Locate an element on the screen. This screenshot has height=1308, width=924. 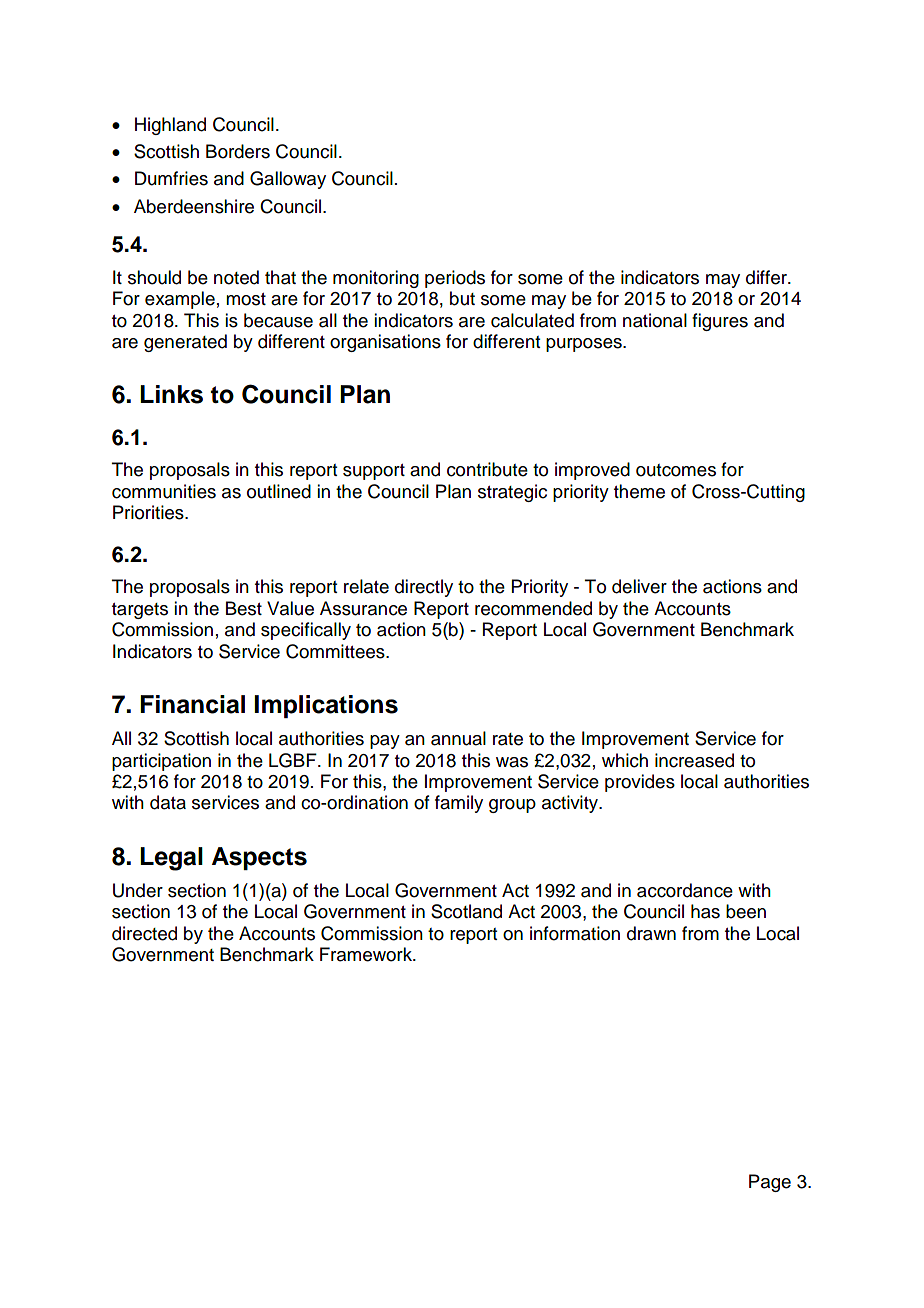
Legal is located at coordinates (171, 859).
